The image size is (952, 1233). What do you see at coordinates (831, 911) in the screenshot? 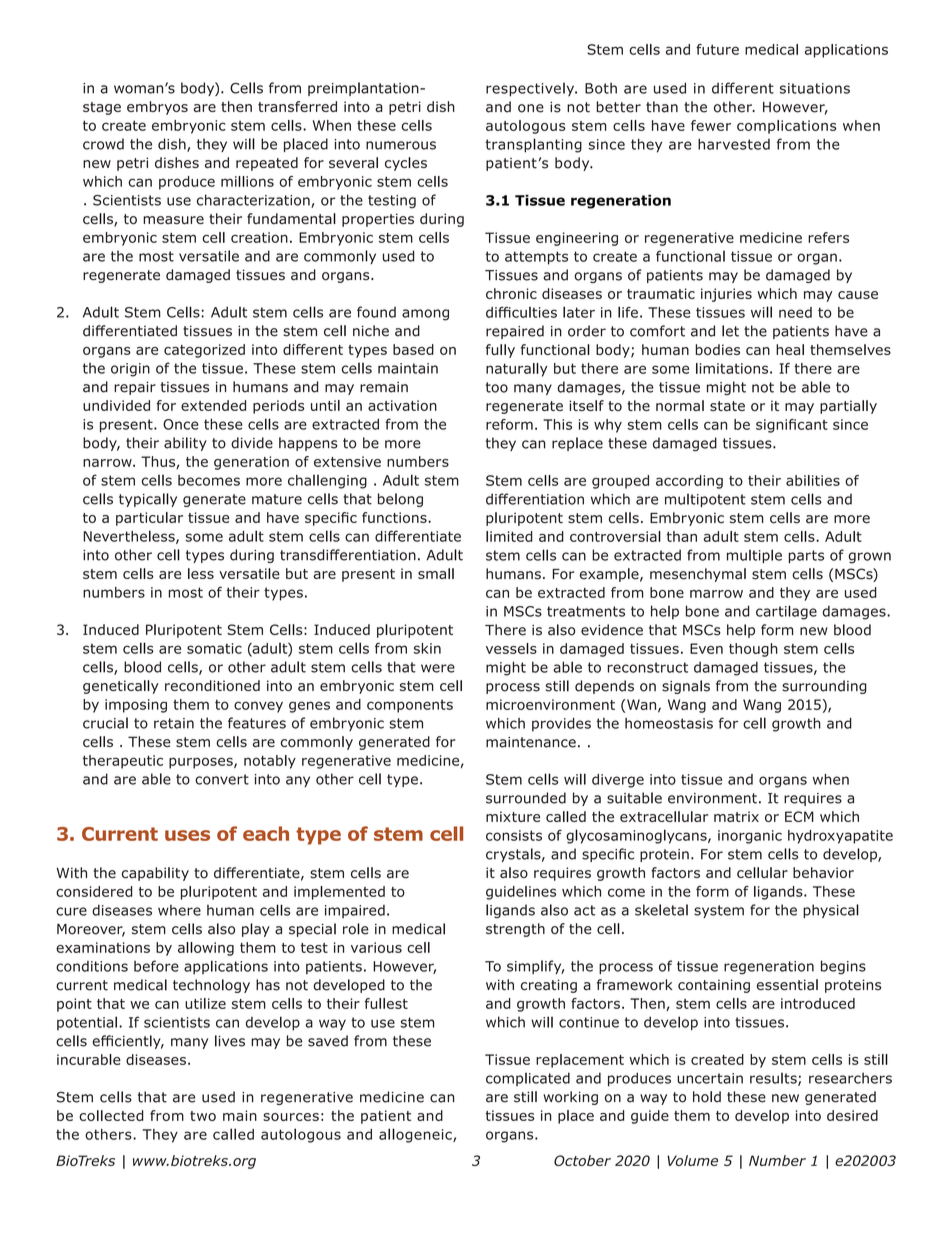
I see `physical` at bounding box center [831, 911].
